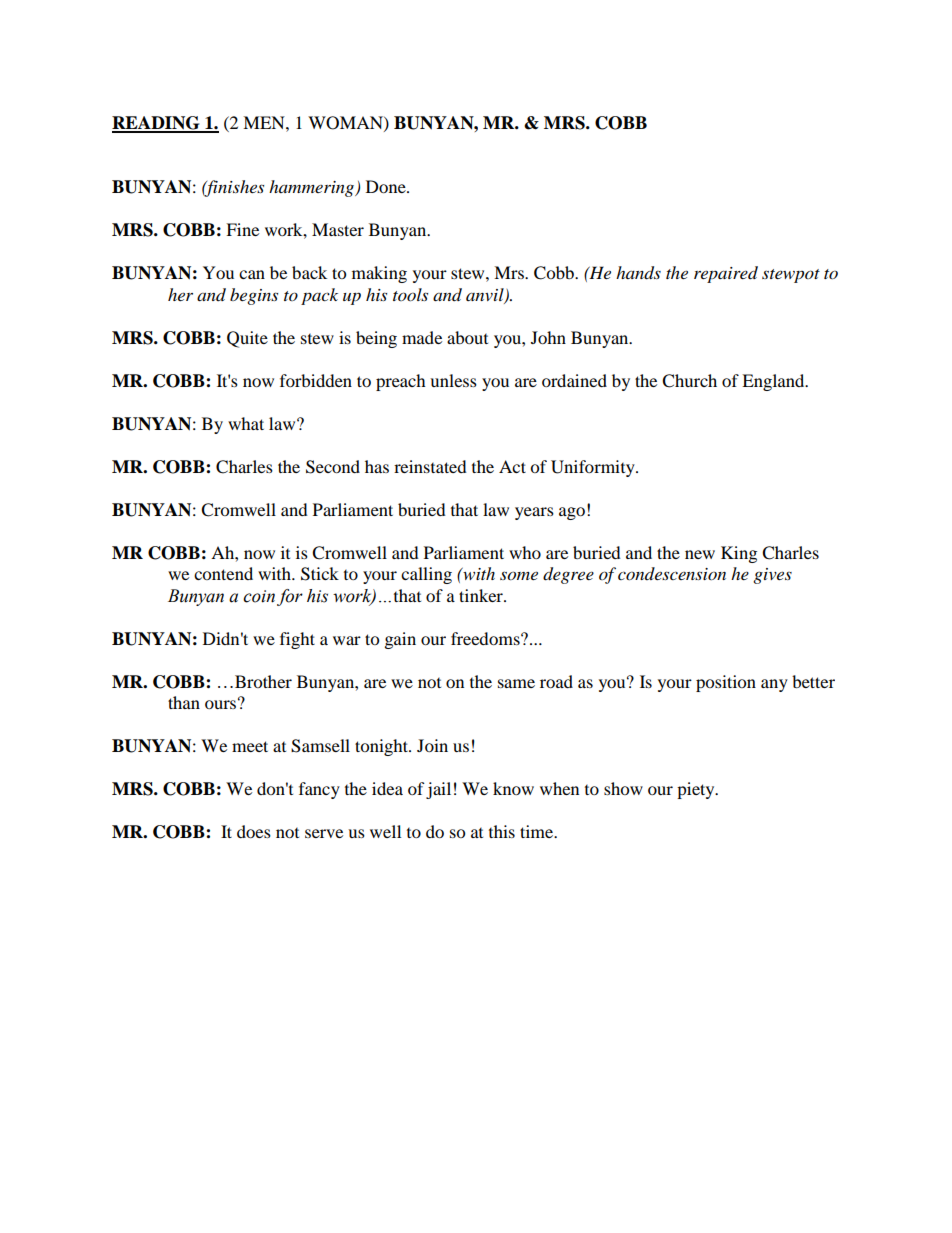  What do you see at coordinates (453, 380) in the screenshot?
I see `unless` at bounding box center [453, 380].
